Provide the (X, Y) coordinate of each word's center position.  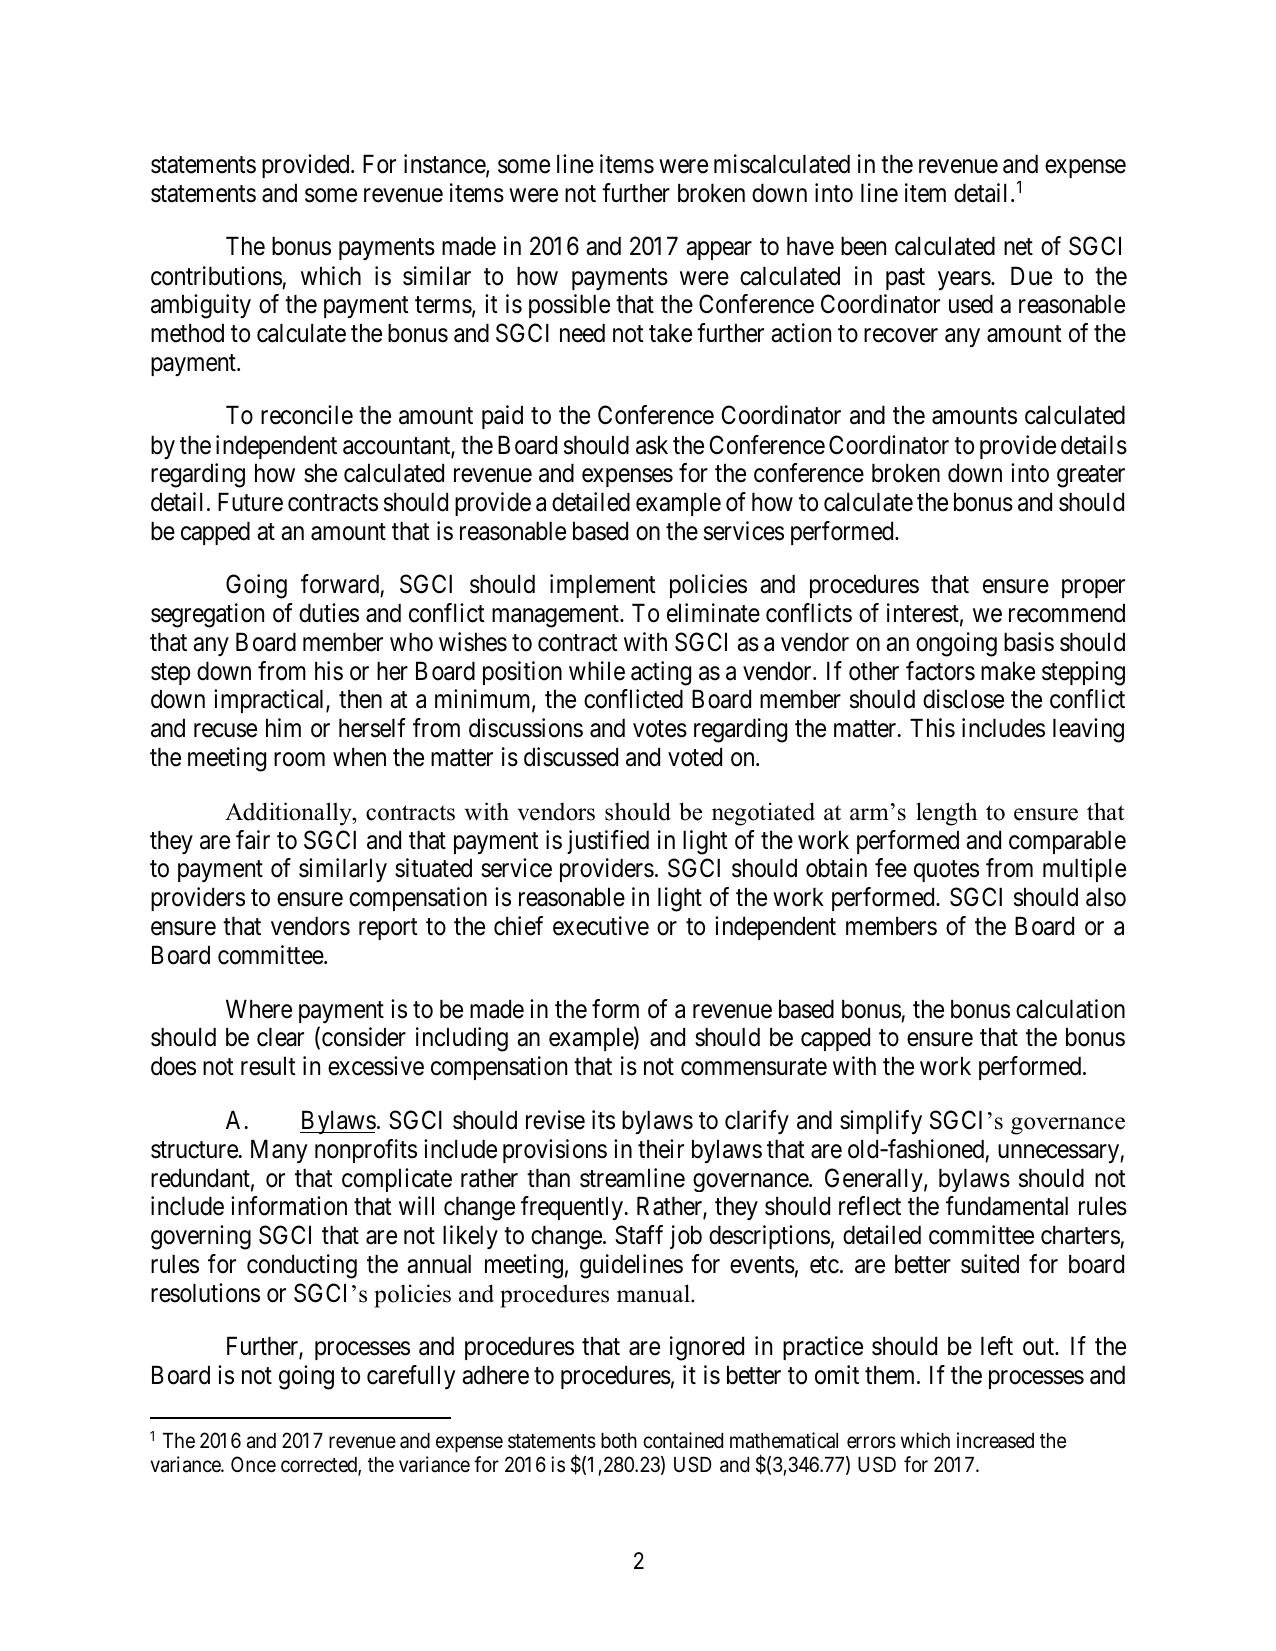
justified (608, 842)
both (619, 1441)
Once (253, 1464)
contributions (216, 276)
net (1018, 247)
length (946, 814)
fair (253, 840)
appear (719, 251)
